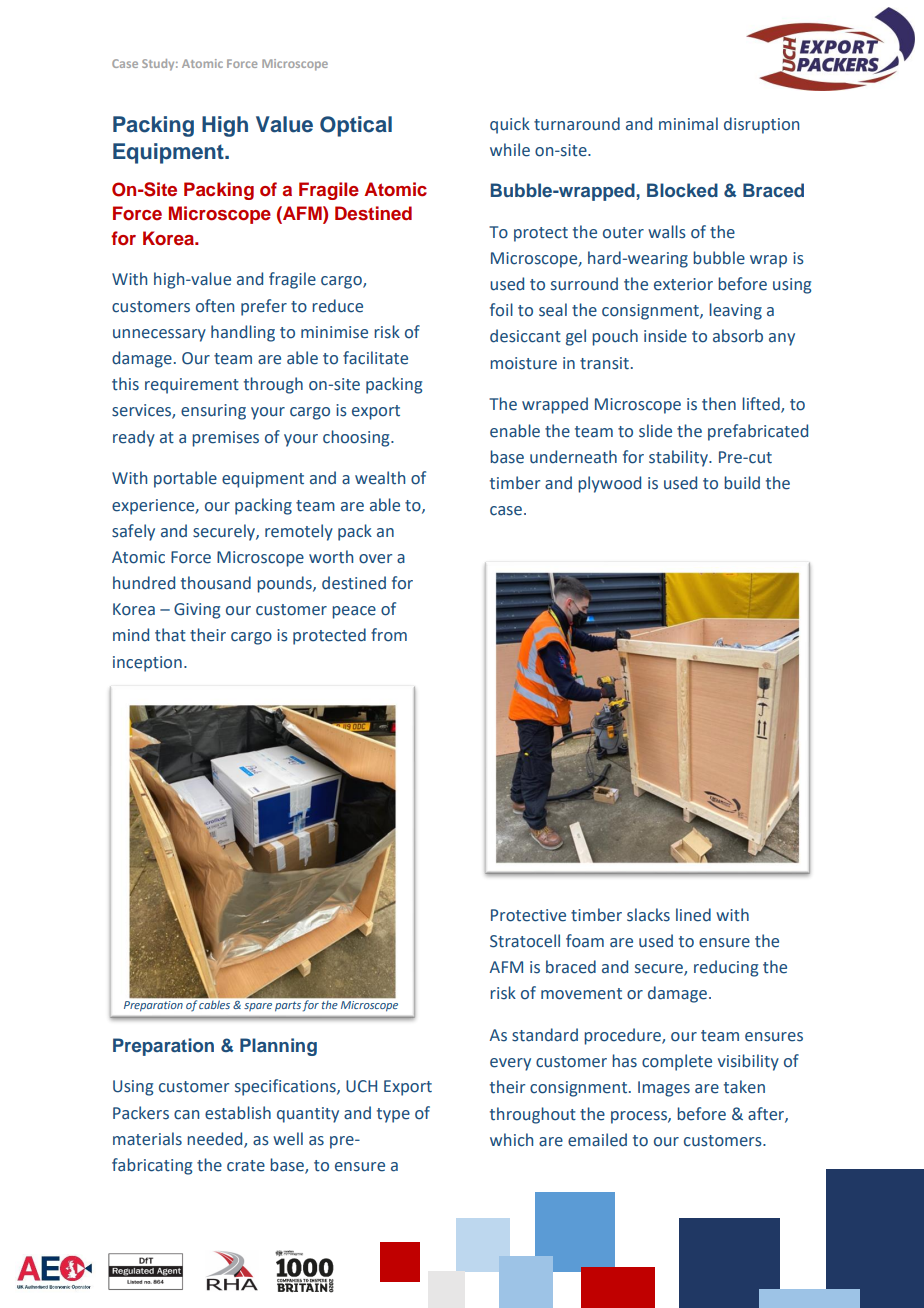 This page has width=924, height=1308. Describe the element at coordinates (585, 941) in the page. I see `foam` at that location.
